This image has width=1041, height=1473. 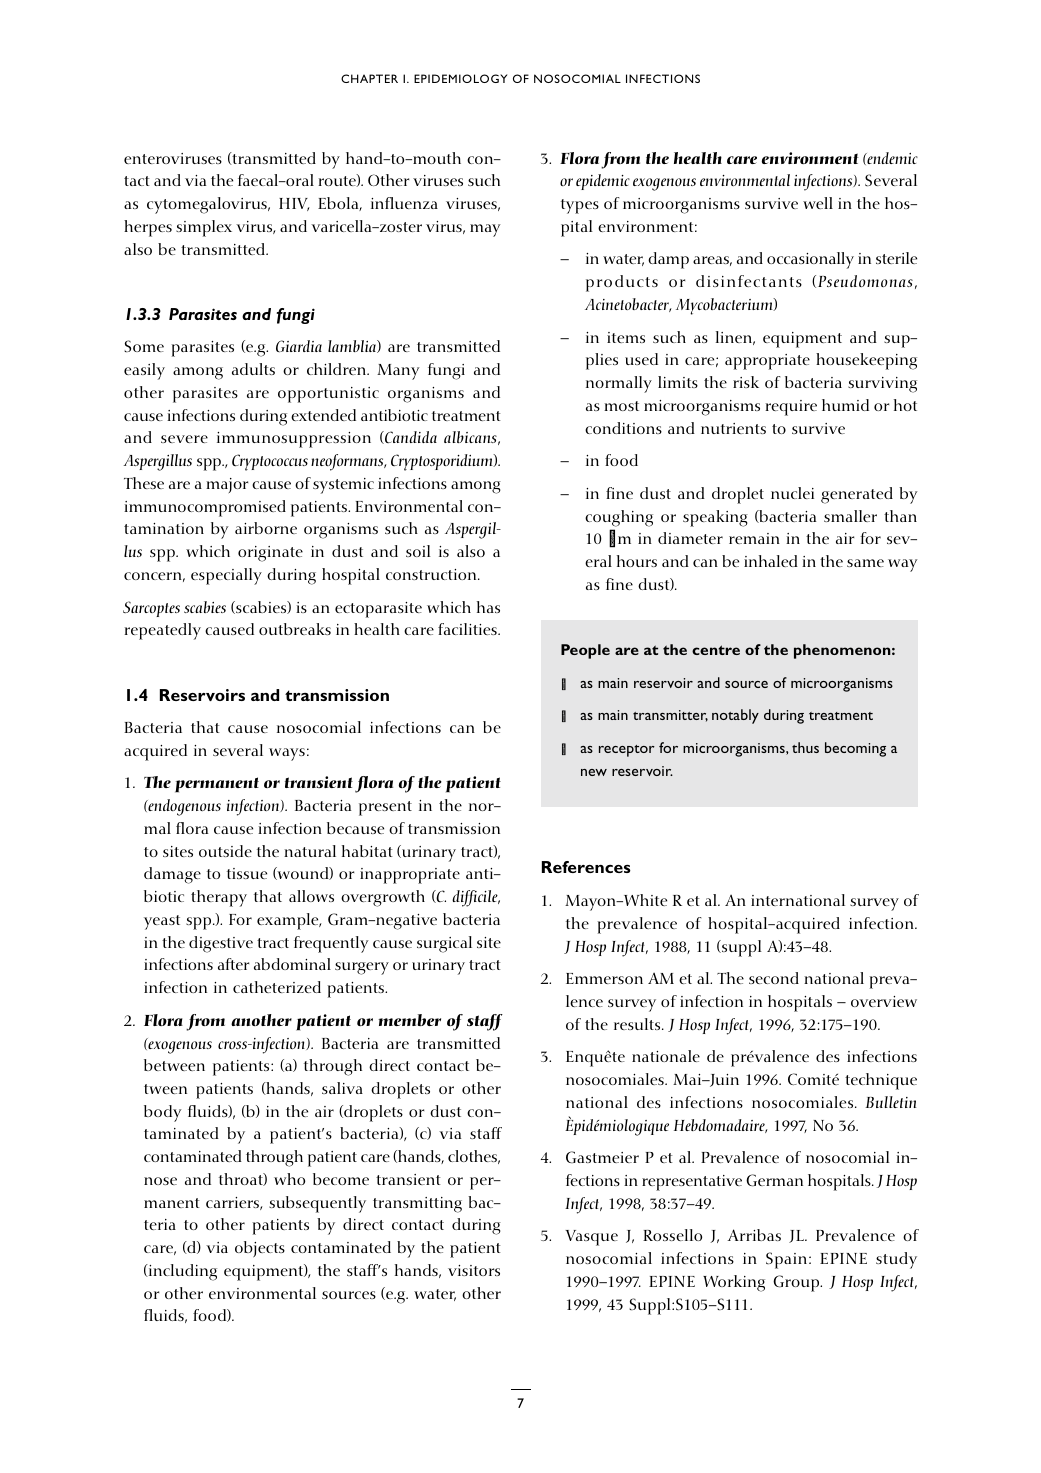 What do you see at coordinates (818, 203) in the image?
I see `well` at bounding box center [818, 203].
